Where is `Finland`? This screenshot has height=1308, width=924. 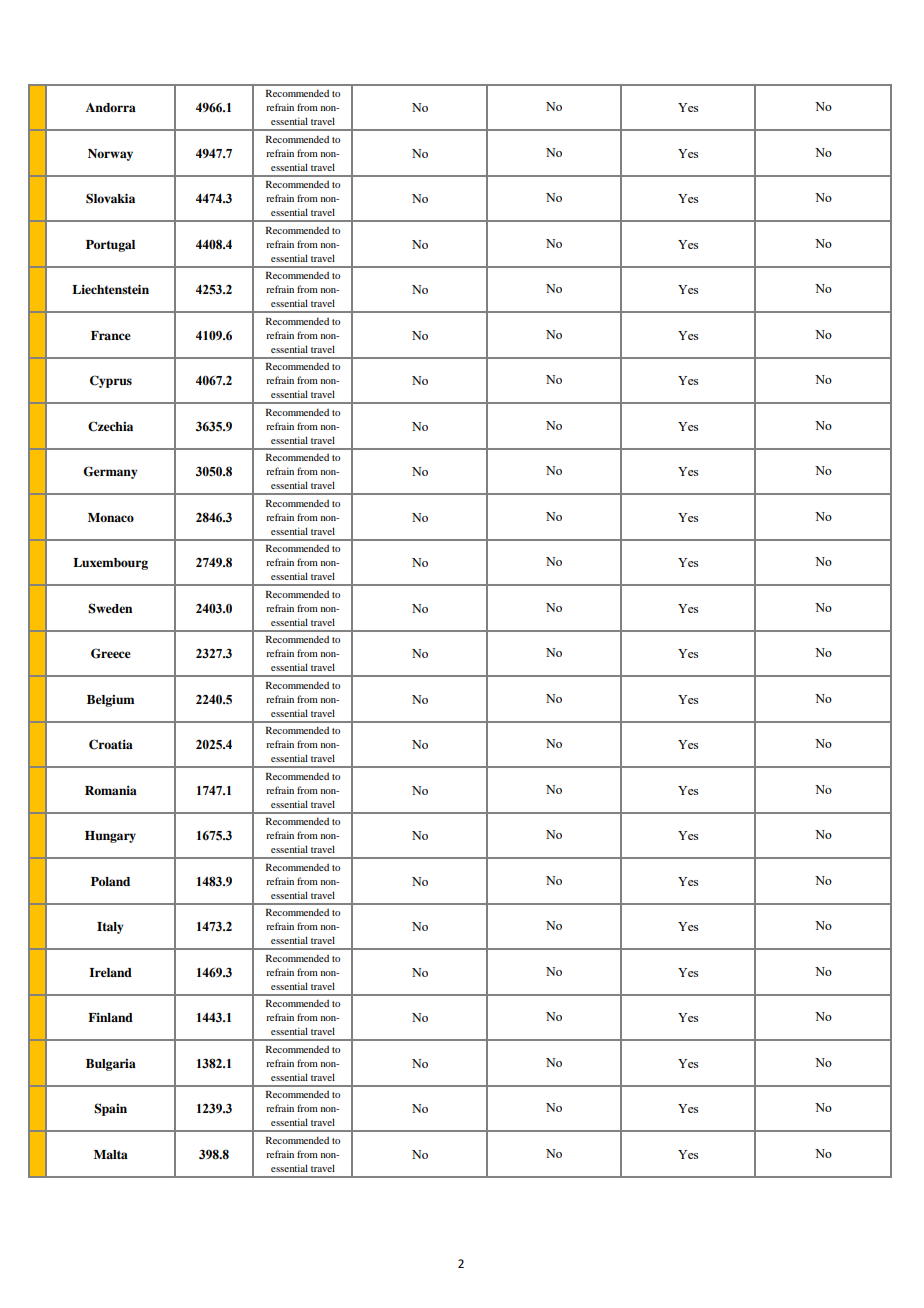 Finland is located at coordinates (110, 1017).
